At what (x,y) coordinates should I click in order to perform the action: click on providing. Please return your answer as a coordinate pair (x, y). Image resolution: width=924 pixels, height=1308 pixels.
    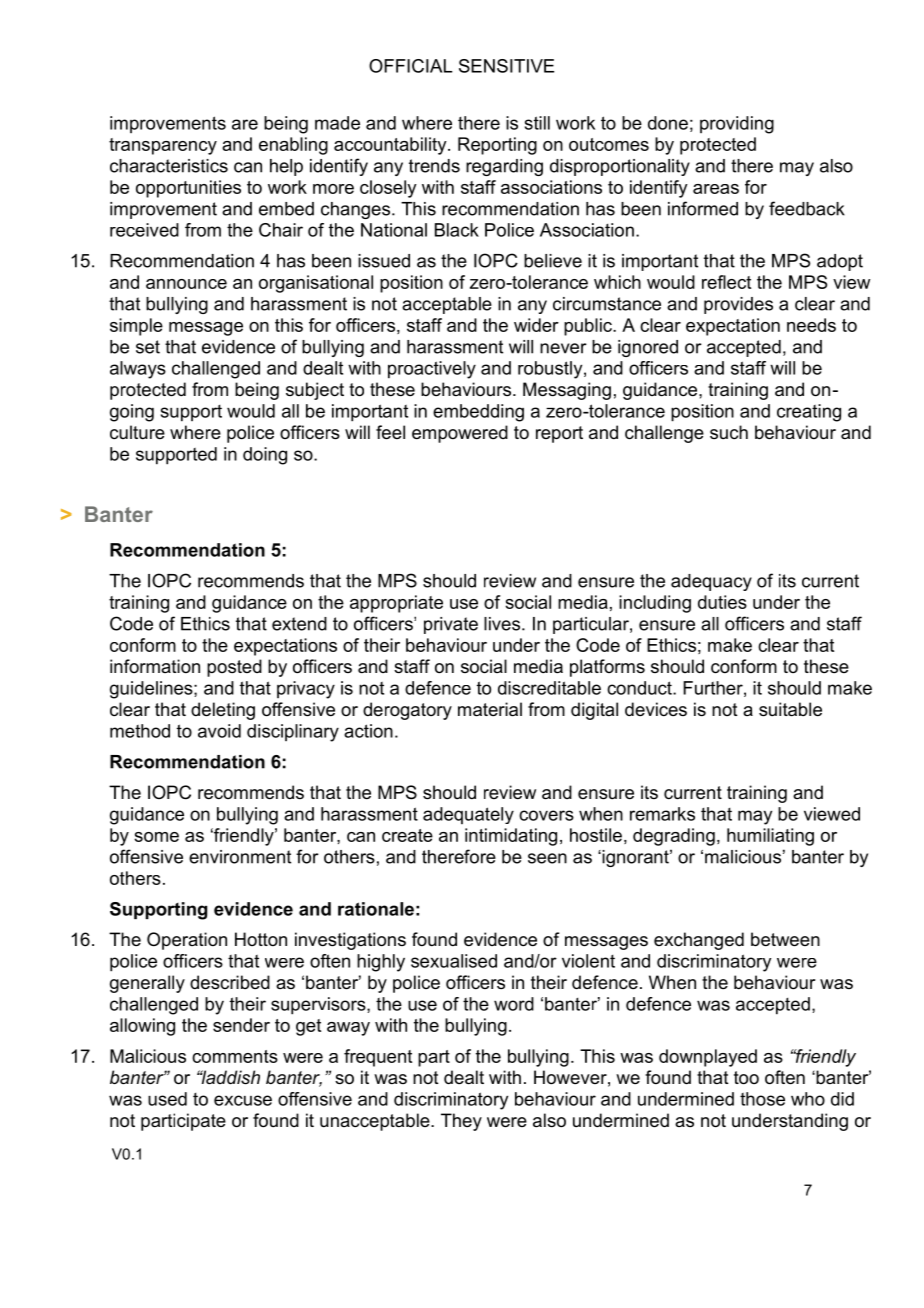
    Looking at the image, I should click on (737, 125).
